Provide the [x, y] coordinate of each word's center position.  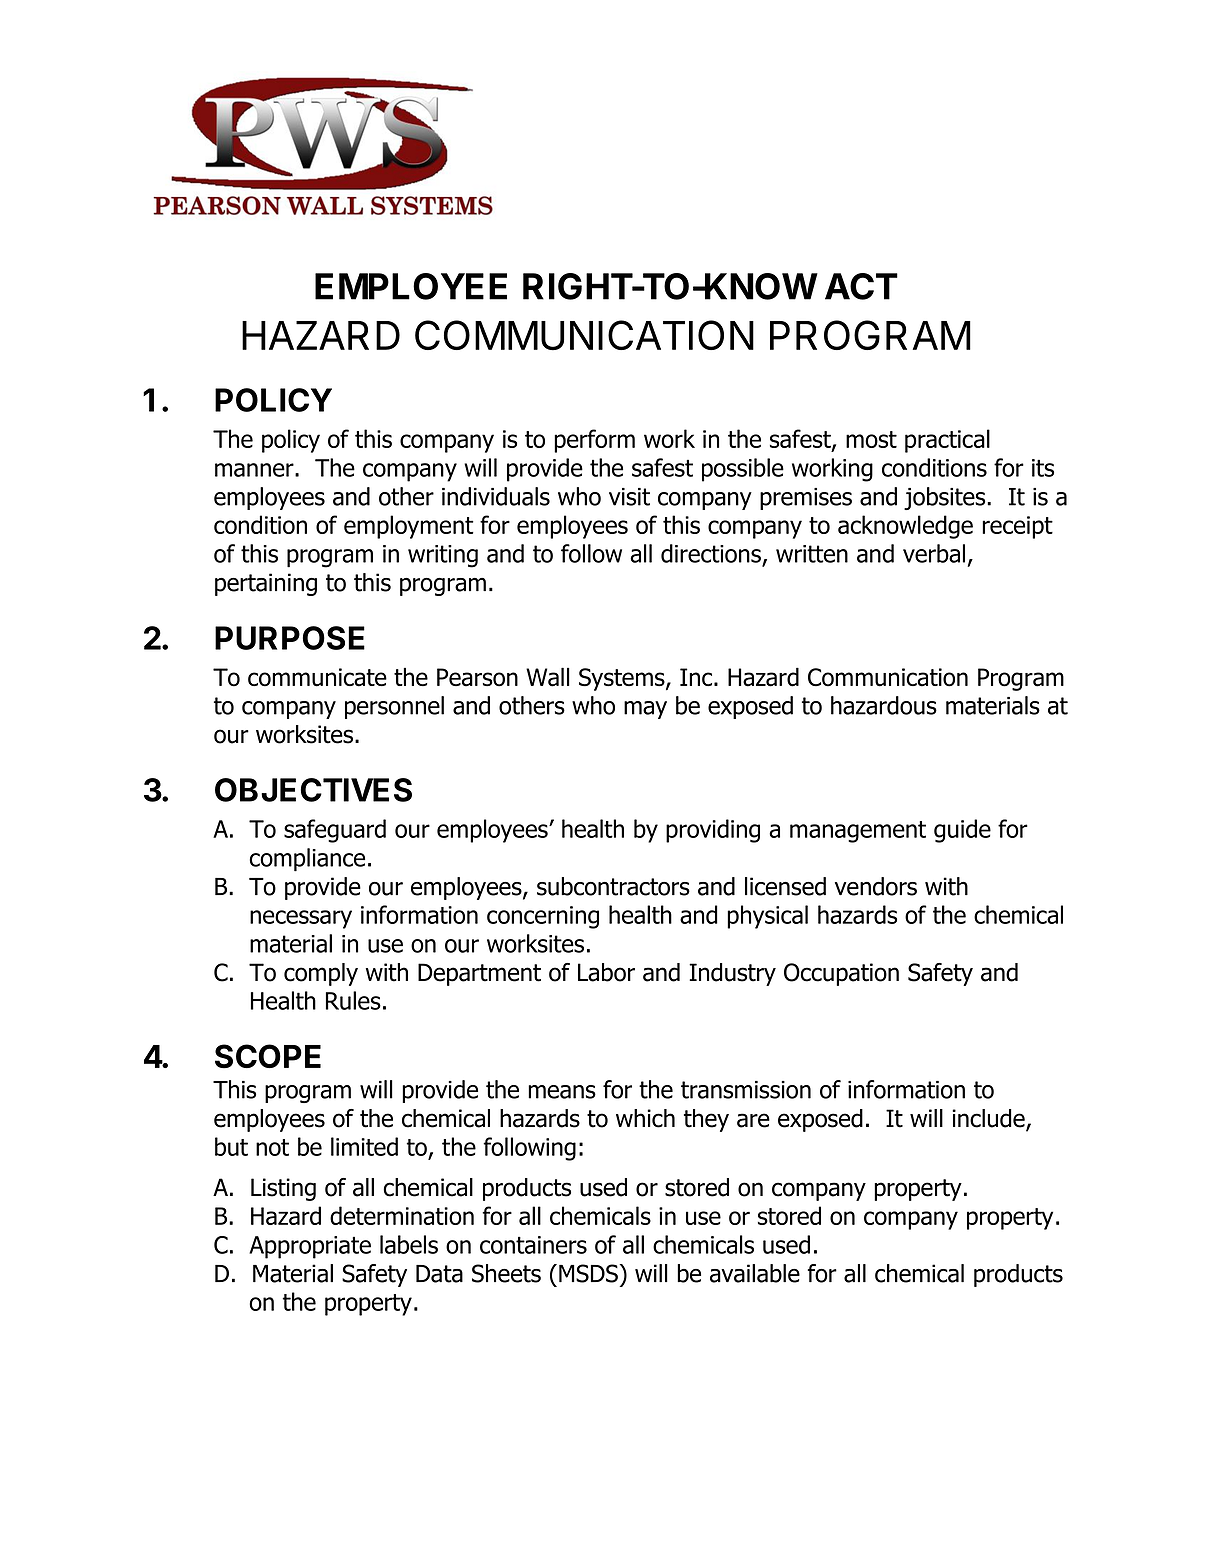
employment [409, 527]
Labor [606, 972]
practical [947, 441]
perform [594, 441]
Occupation [841, 974]
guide [962, 831]
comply [321, 974]
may [645, 710]
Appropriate [310, 1247]
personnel [394, 707]
